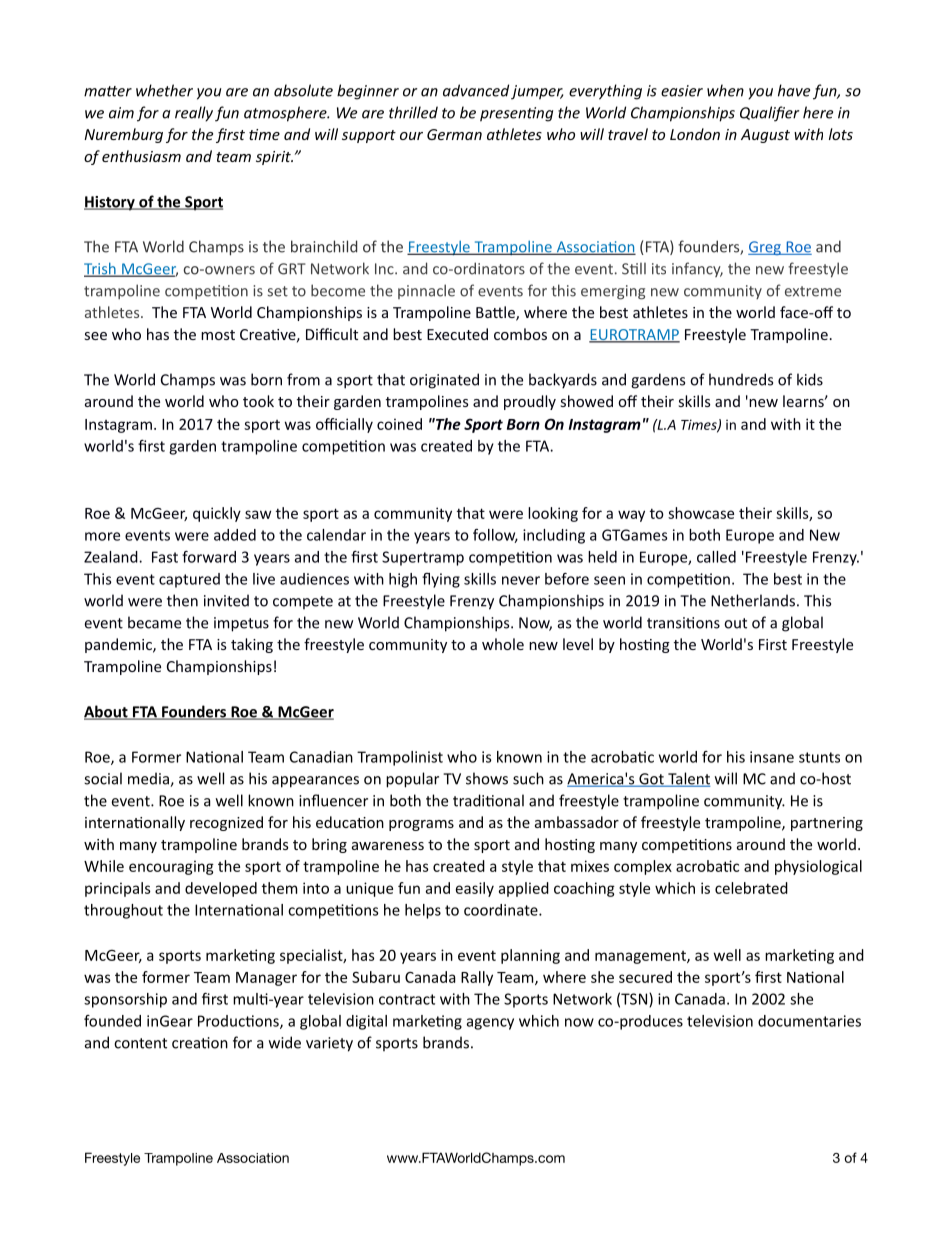 Image resolution: width=952 pixels, height=1233 pixels. Describe the element at coordinates (258, 401) in the image. I see `took` at that location.
